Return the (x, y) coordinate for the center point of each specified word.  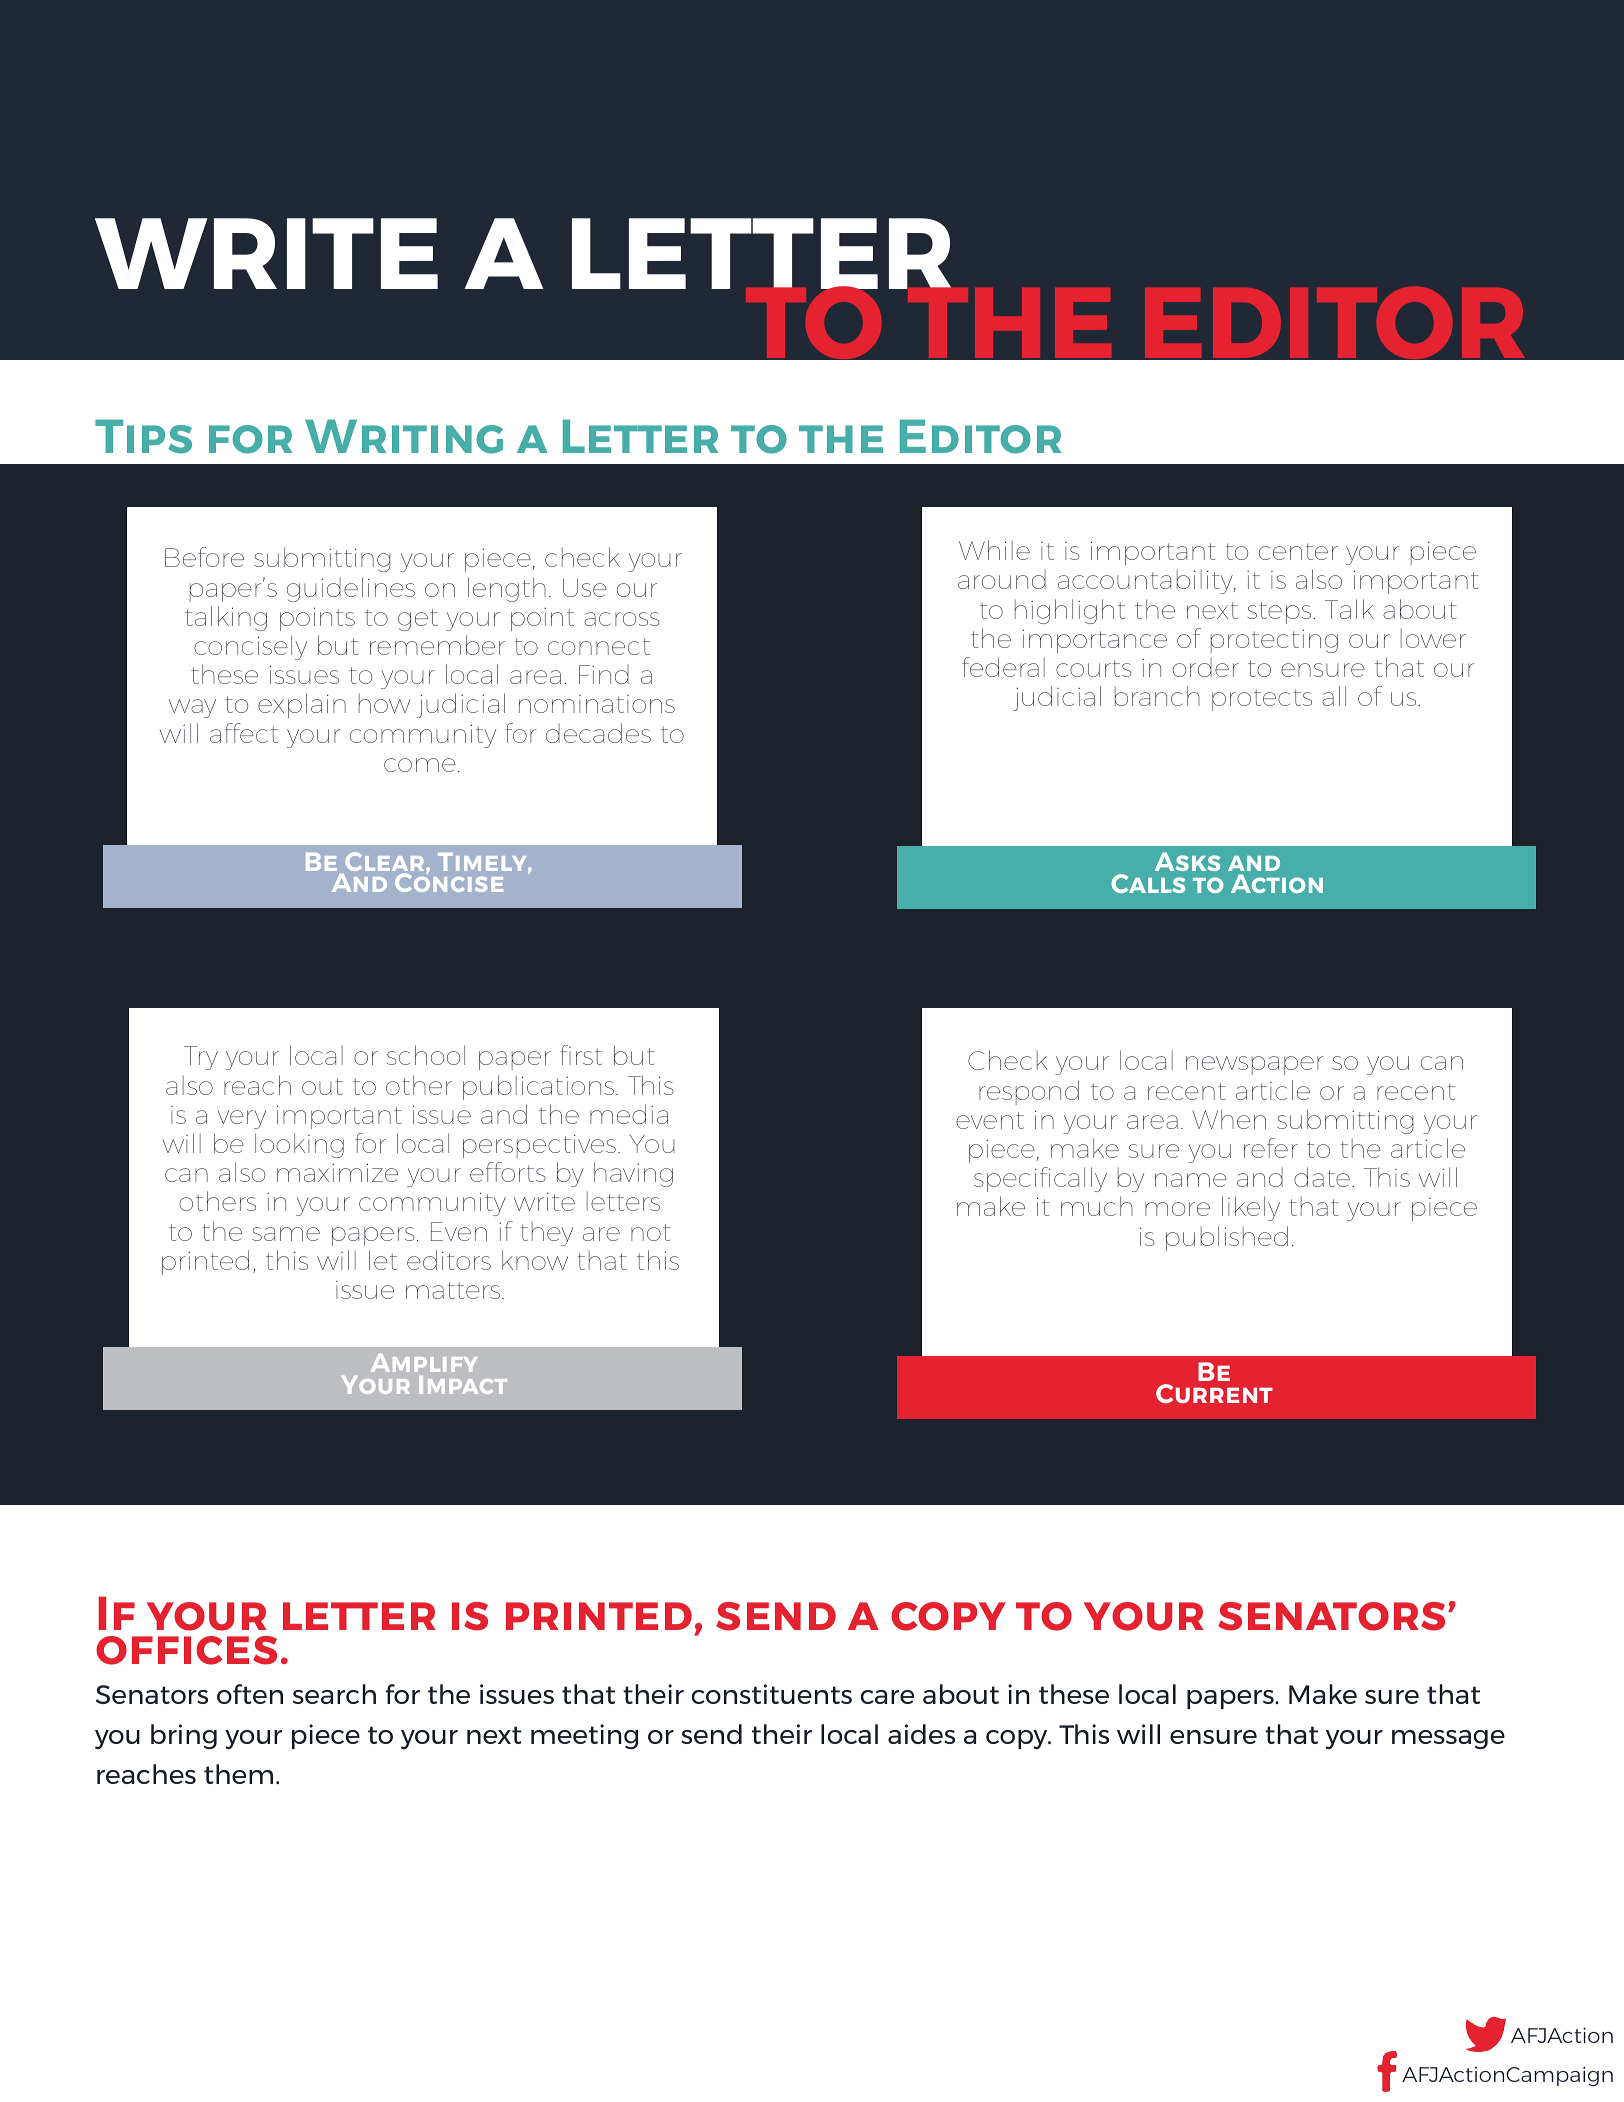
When (1229, 1119)
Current (1214, 1393)
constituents (772, 1694)
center (1298, 551)
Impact (463, 1385)
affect (244, 733)
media (629, 1114)
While (994, 550)
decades (598, 733)
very (241, 1119)
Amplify (424, 1363)
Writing (404, 436)
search (334, 1694)
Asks (1187, 861)
